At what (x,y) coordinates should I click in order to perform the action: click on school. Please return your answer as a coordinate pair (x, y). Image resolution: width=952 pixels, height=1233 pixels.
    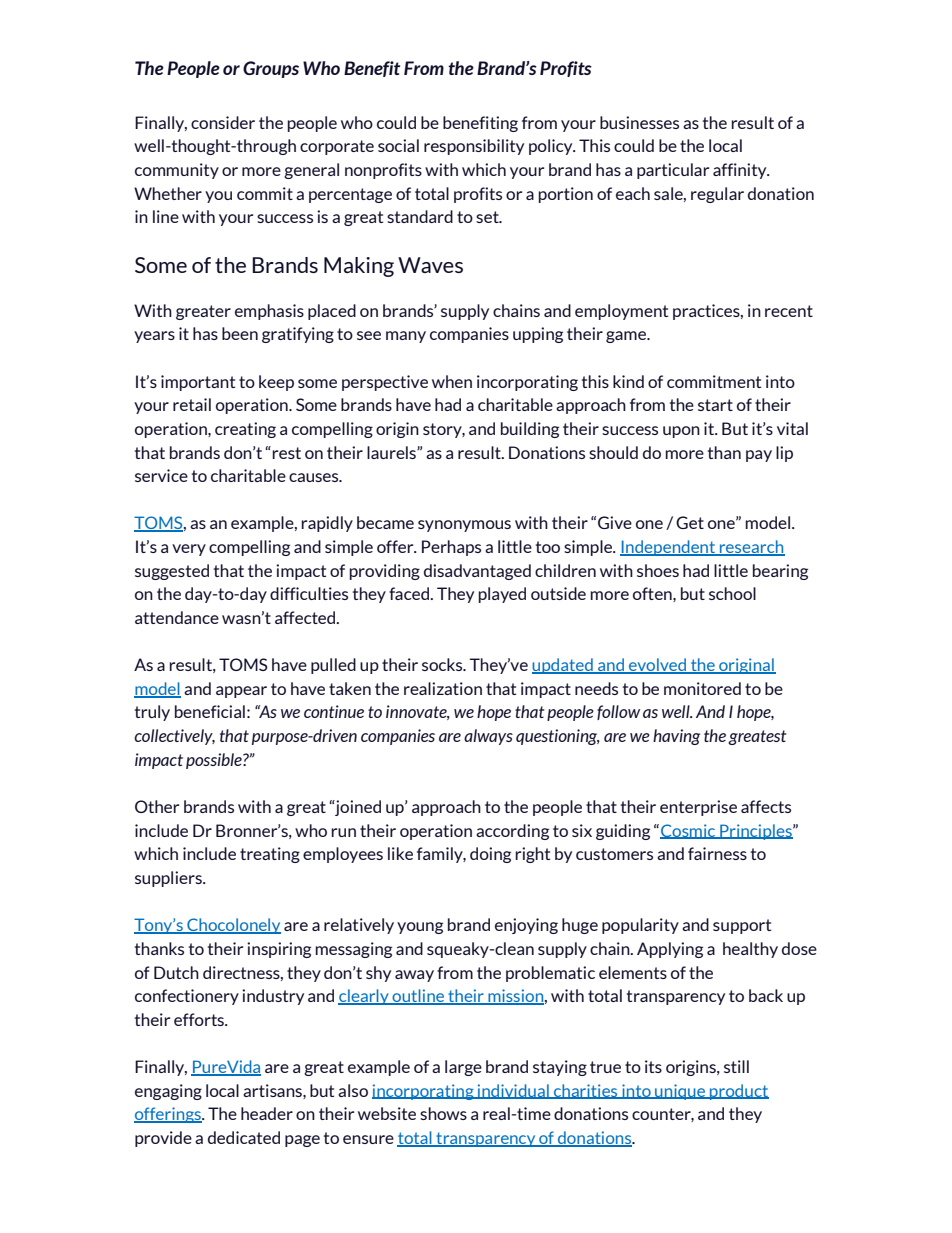
    Looking at the image, I should click on (732, 593).
